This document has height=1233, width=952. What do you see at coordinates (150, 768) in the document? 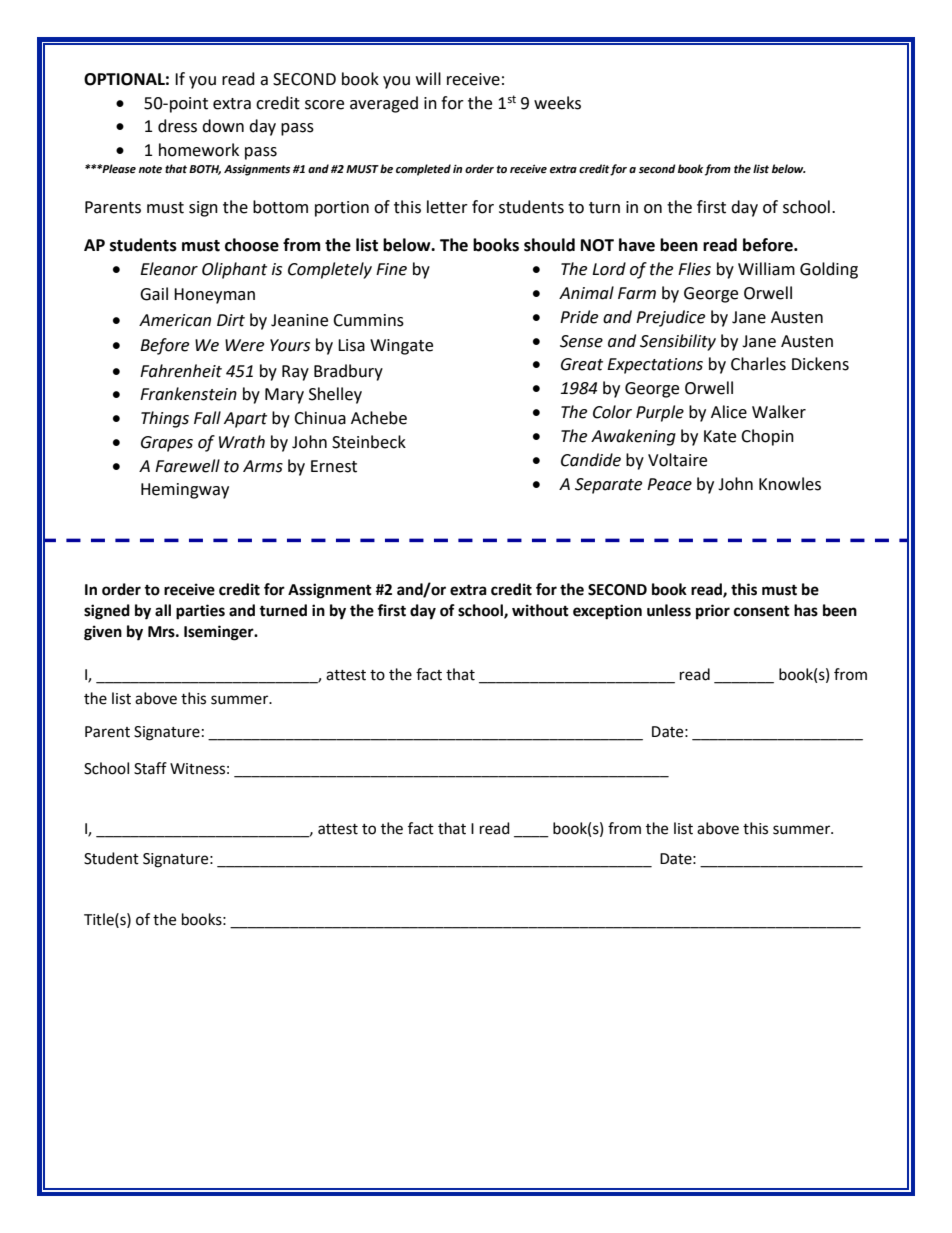
I see `Staff` at bounding box center [150, 768].
